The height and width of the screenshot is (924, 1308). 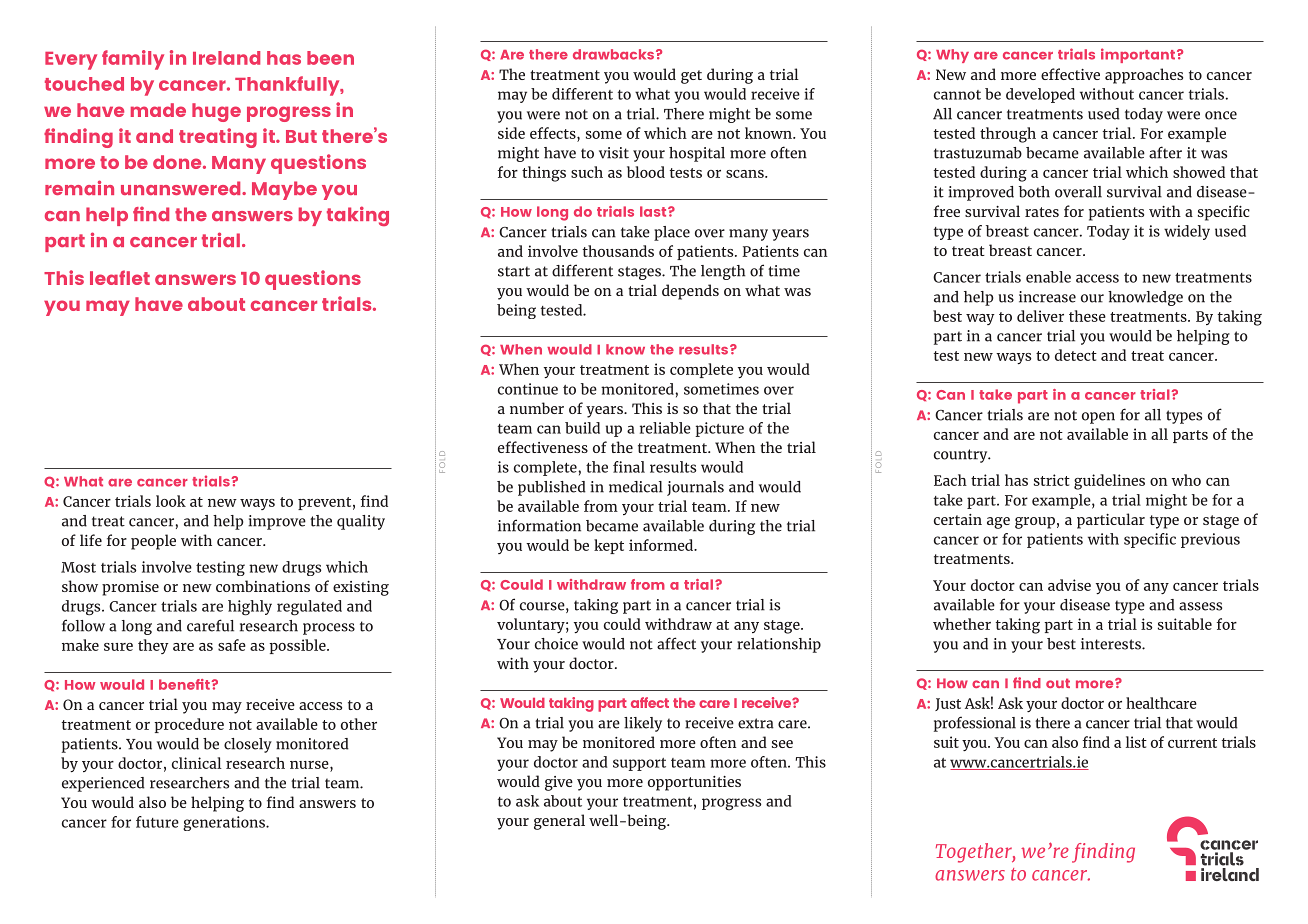 What do you see at coordinates (1087, 316) in the screenshot?
I see `these` at bounding box center [1087, 316].
